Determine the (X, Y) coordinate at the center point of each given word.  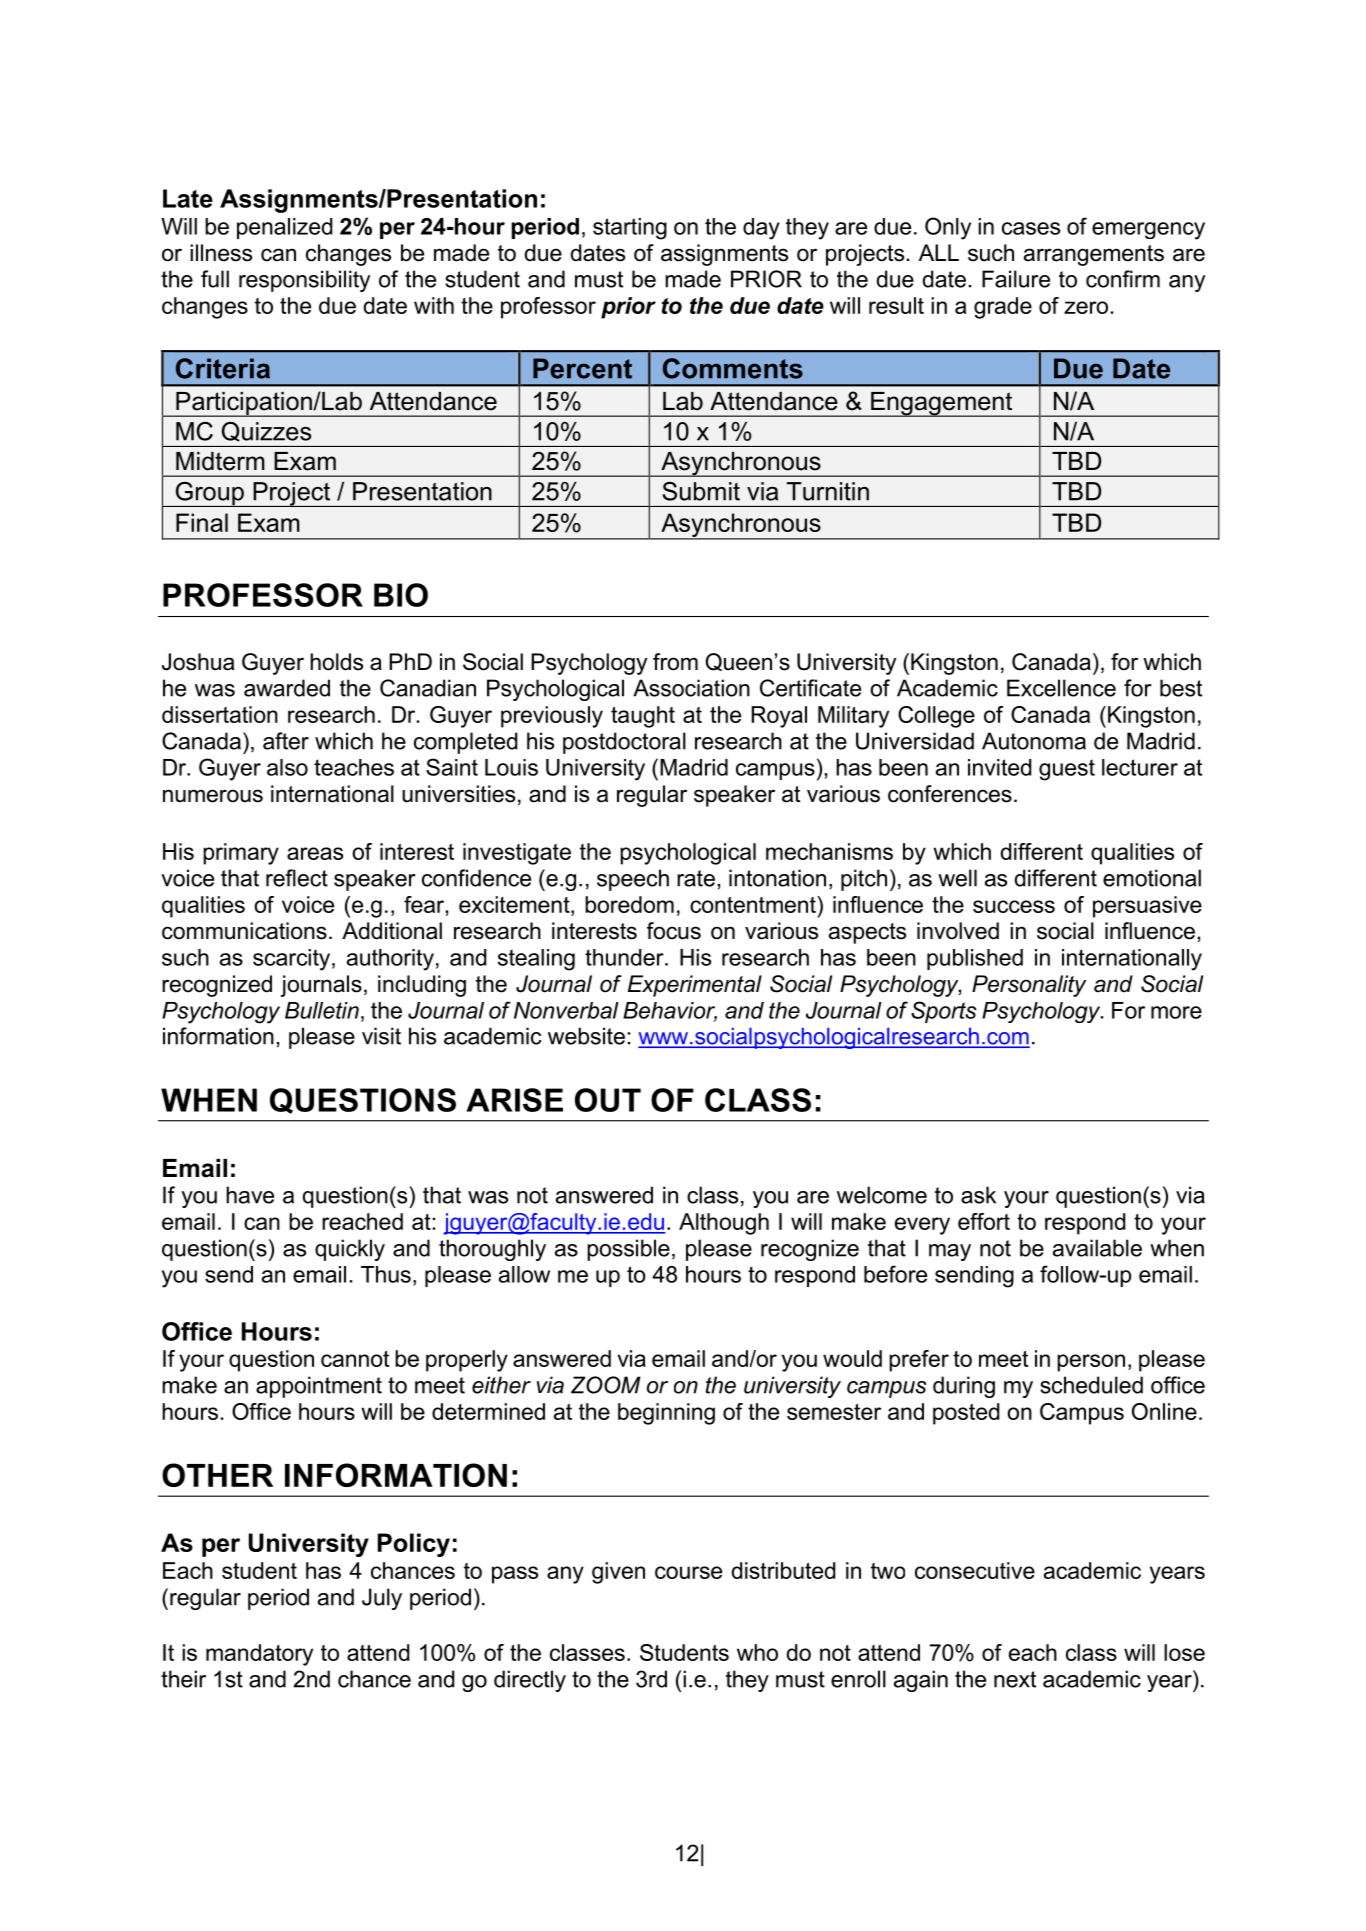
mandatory (259, 1655)
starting (630, 229)
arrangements (1094, 255)
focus (674, 931)
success (1014, 906)
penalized (284, 228)
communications (244, 931)
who (757, 1652)
